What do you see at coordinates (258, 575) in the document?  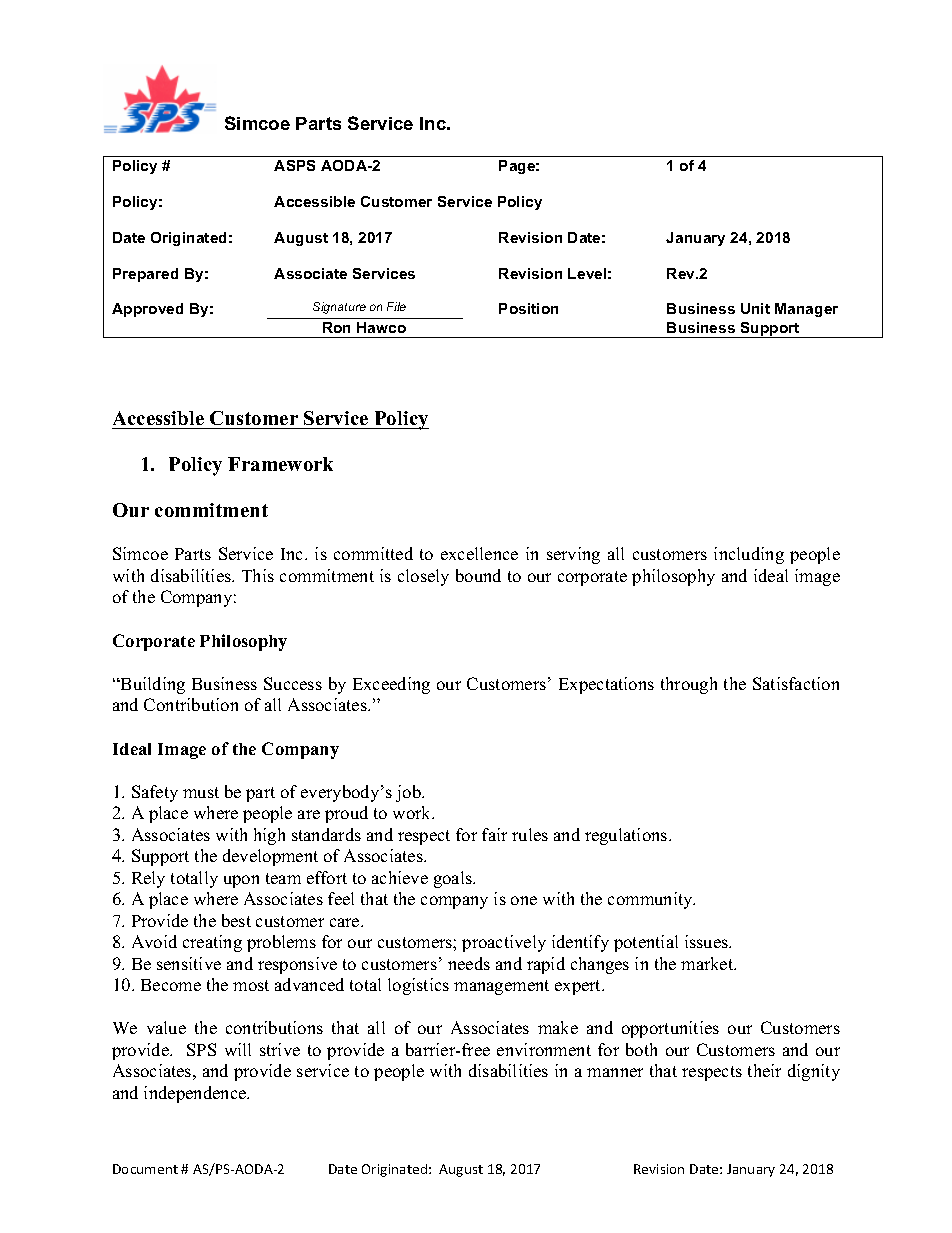 I see `This` at bounding box center [258, 575].
